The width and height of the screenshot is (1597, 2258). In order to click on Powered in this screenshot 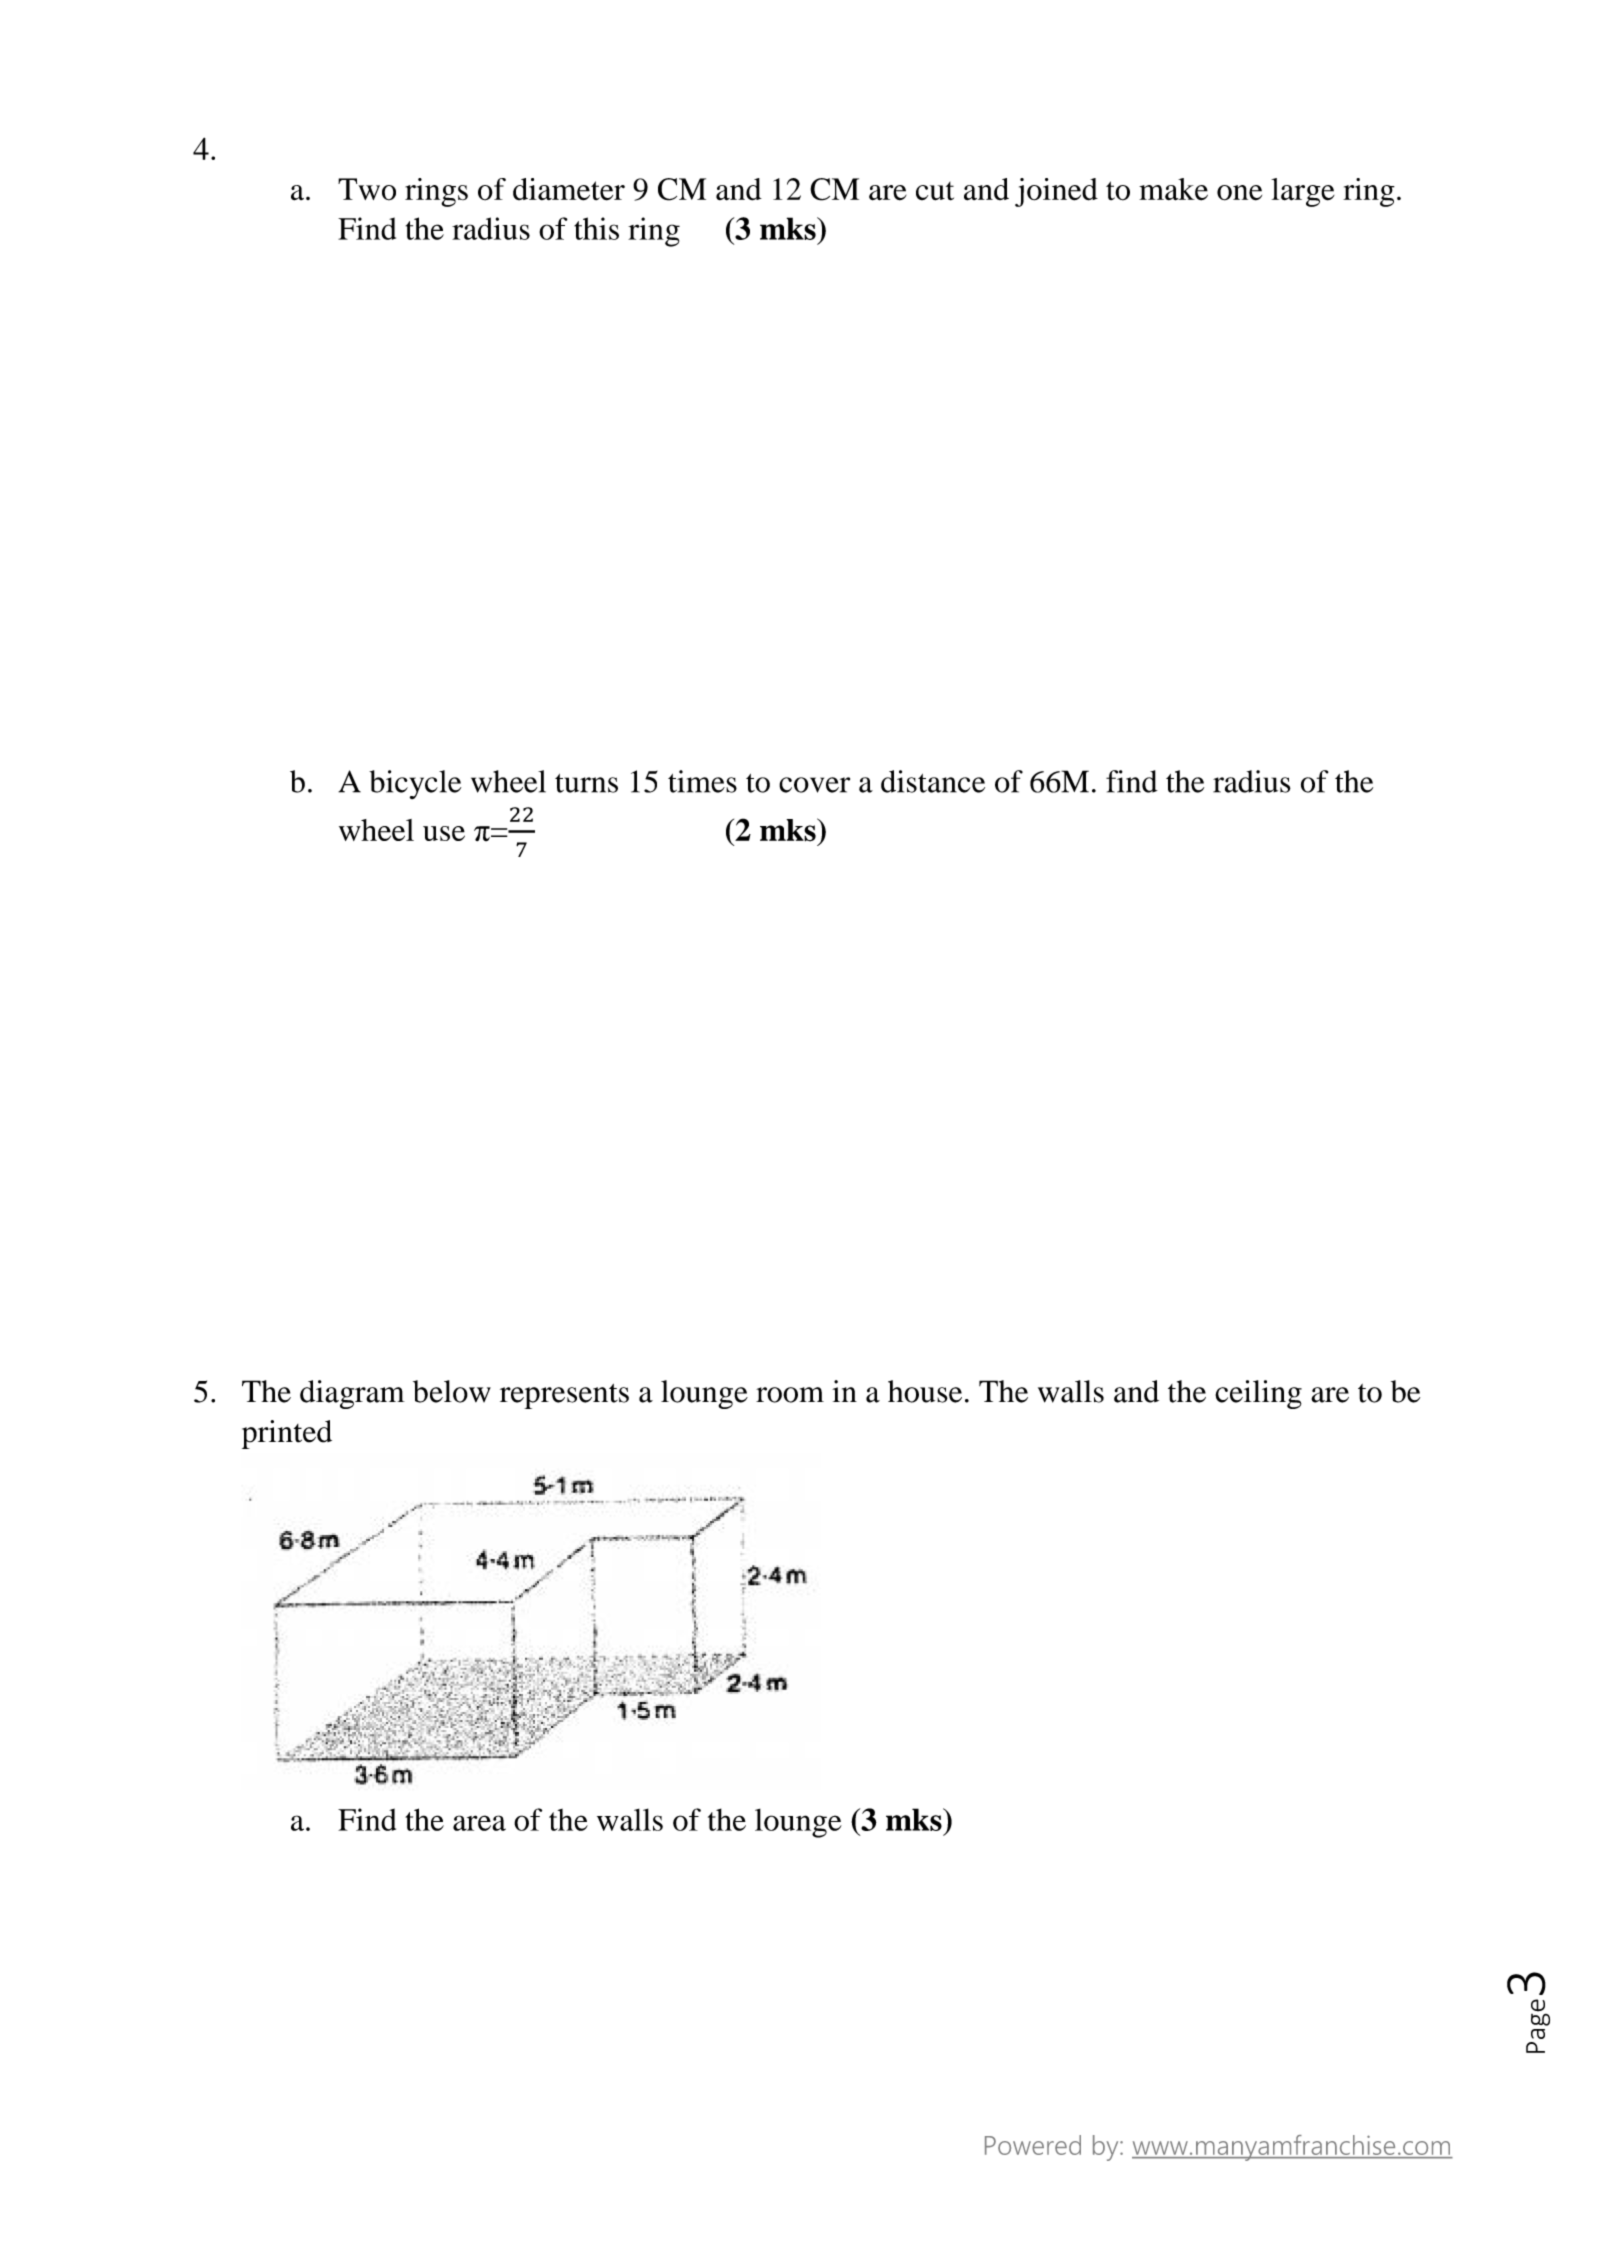, I will do `click(1033, 2145)`.
